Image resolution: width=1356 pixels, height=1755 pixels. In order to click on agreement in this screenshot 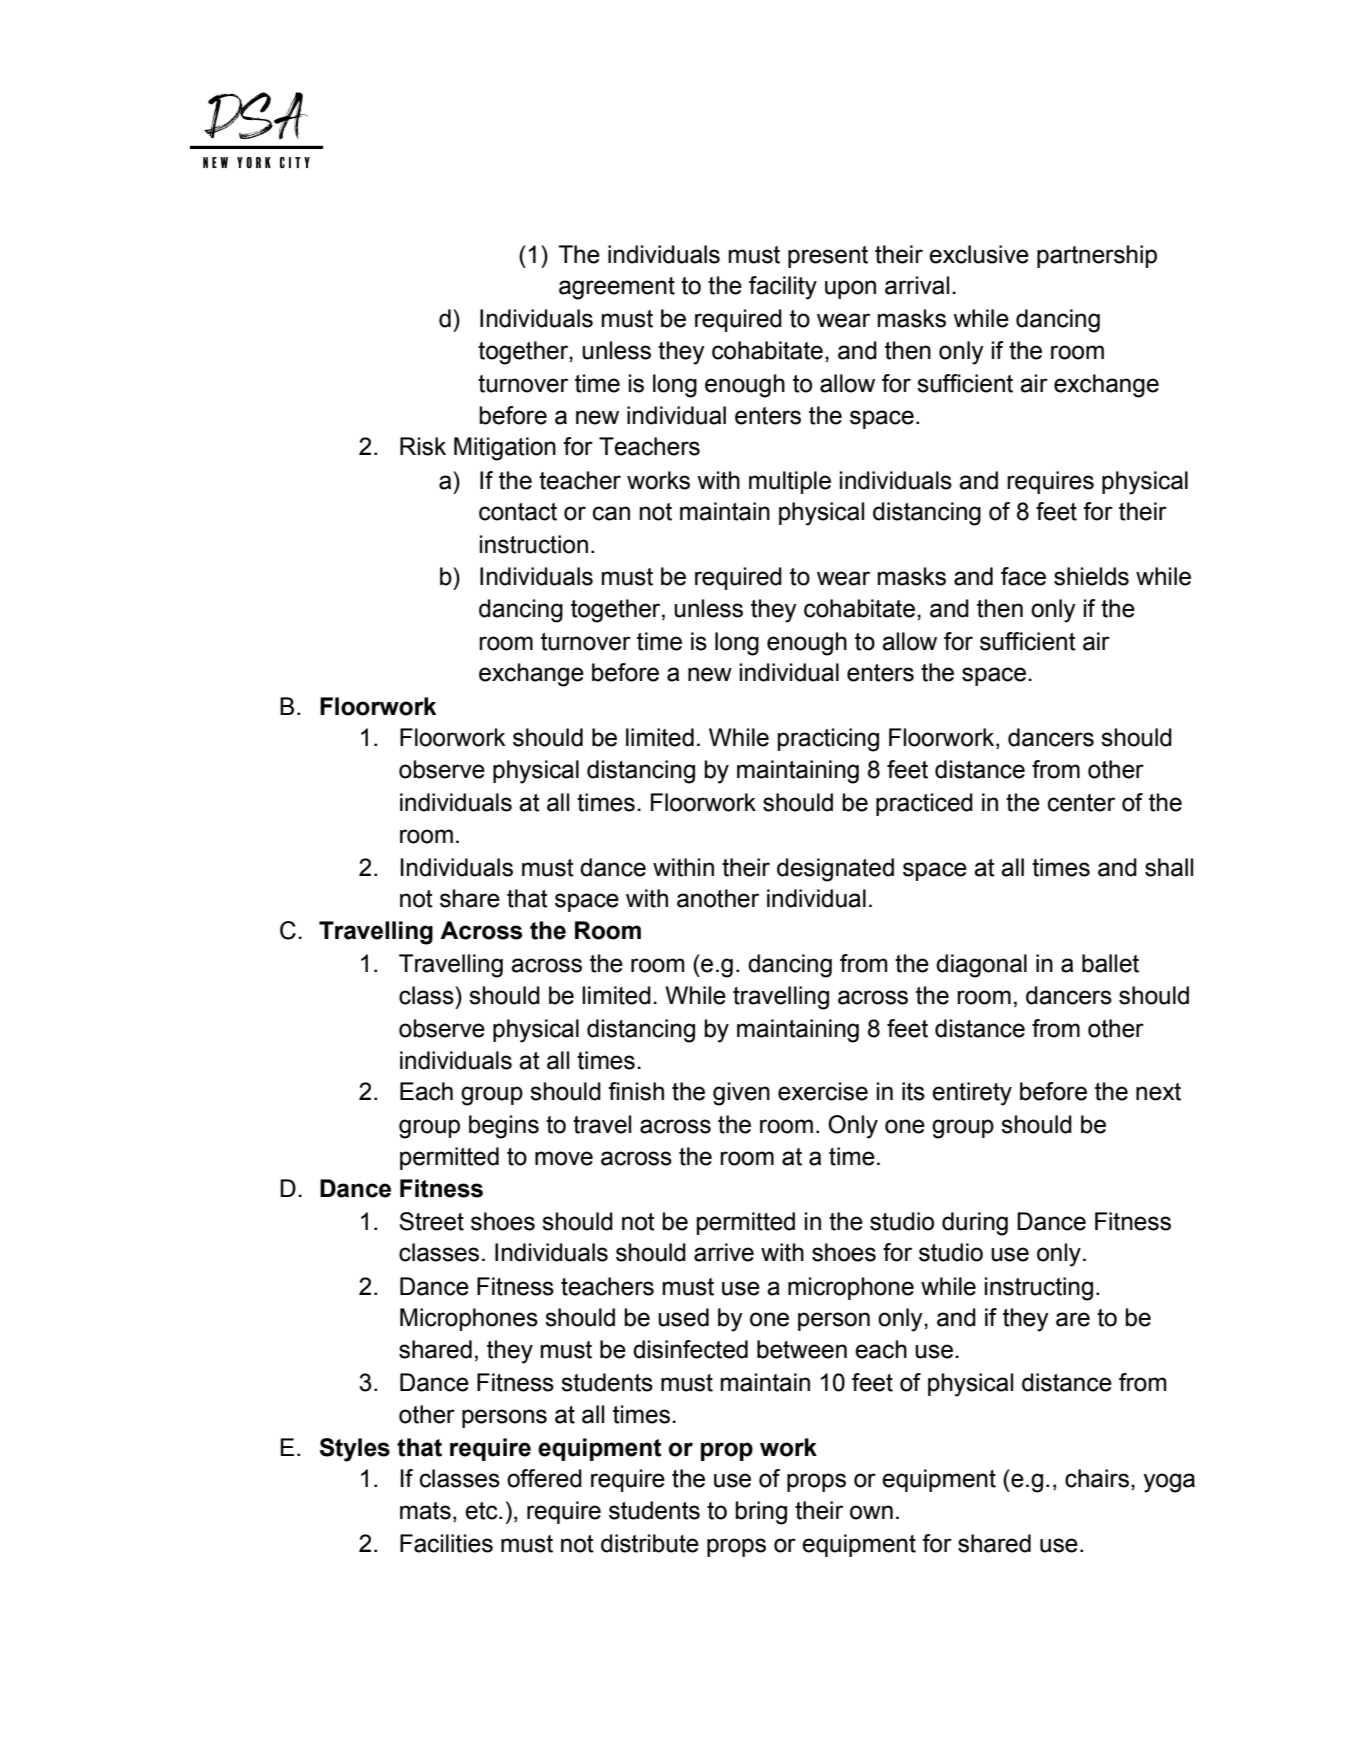, I will do `click(617, 288)`.
